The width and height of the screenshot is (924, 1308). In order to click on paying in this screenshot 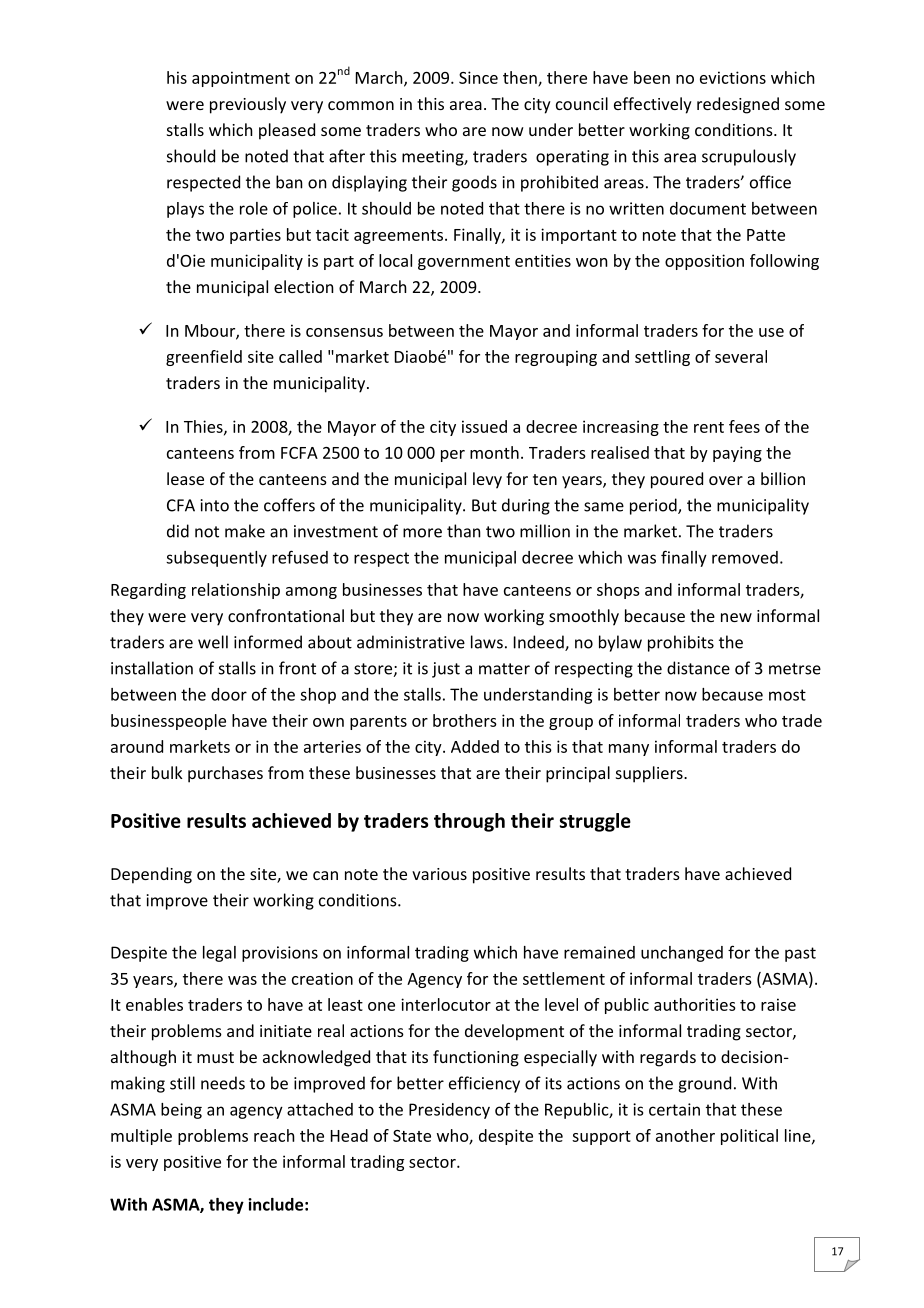, I will do `click(737, 454)`.
